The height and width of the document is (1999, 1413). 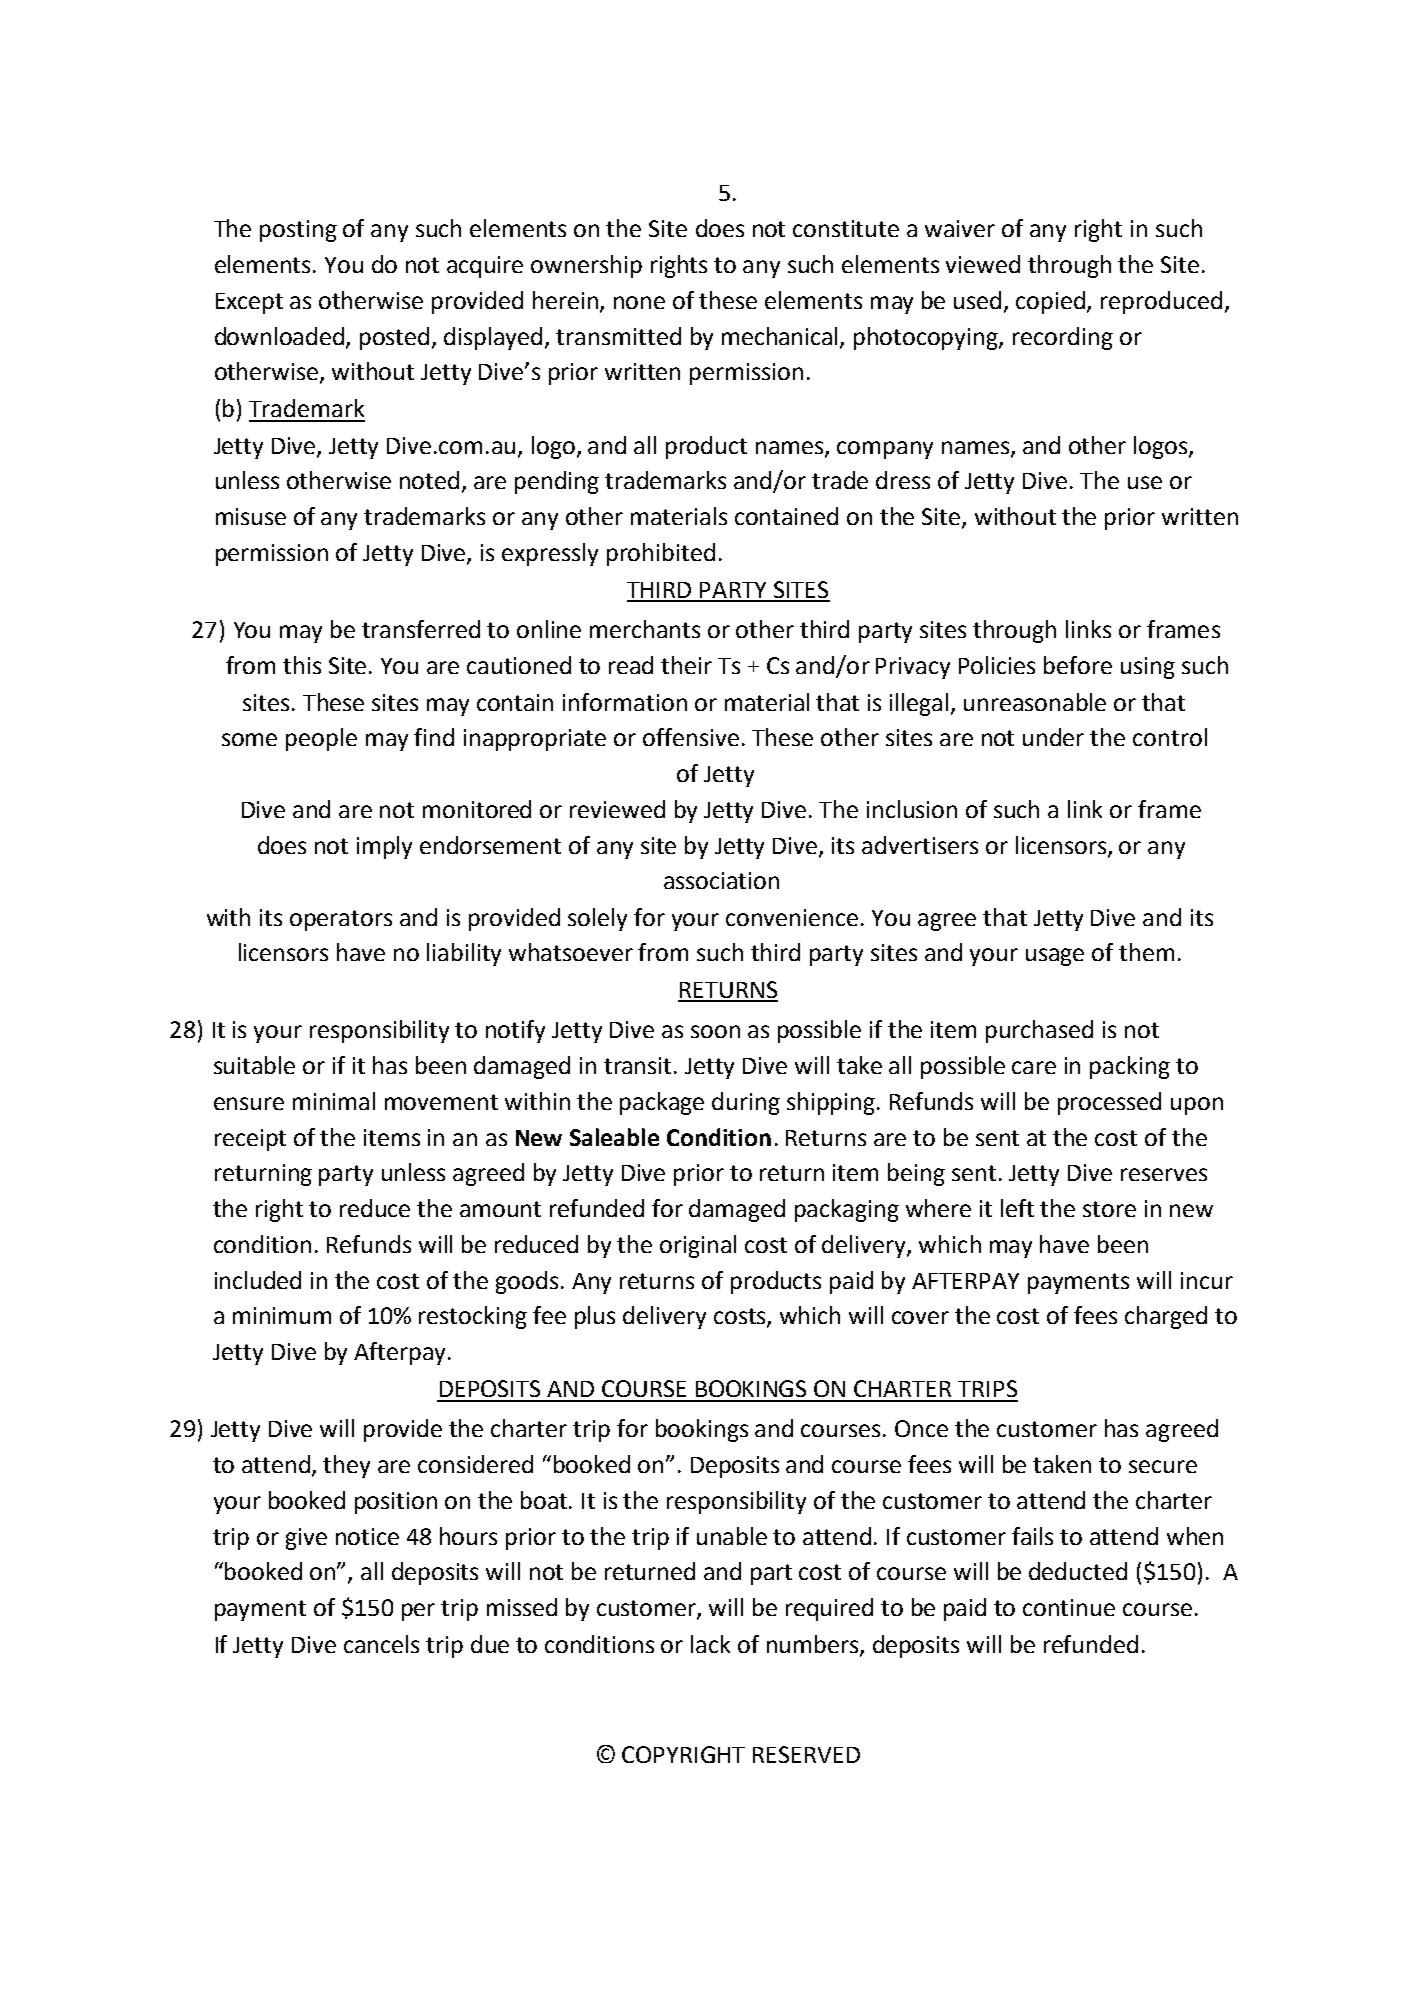 What do you see at coordinates (298, 231) in the document?
I see `posting` at bounding box center [298, 231].
